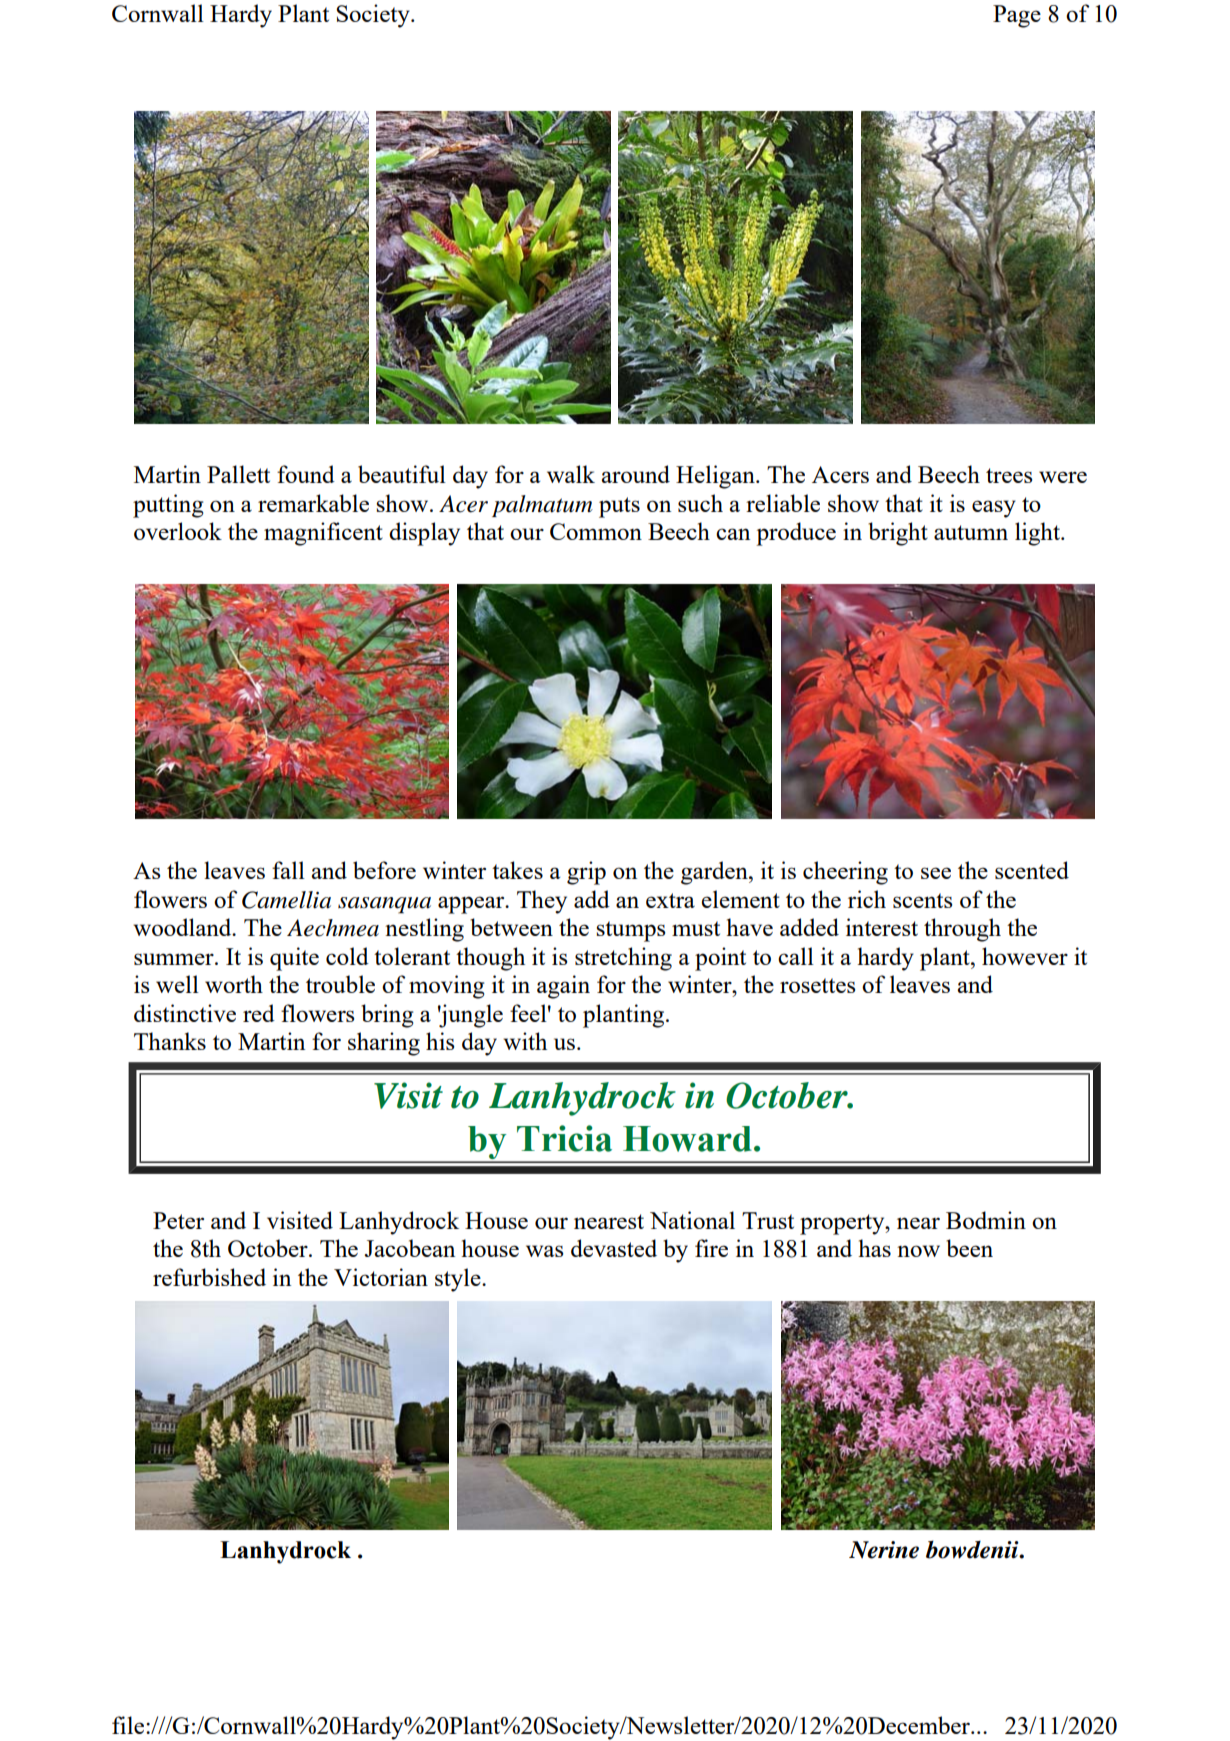 The height and width of the page is (1741, 1230). What do you see at coordinates (209, 1277) in the page?
I see `refurbished` at bounding box center [209, 1277].
